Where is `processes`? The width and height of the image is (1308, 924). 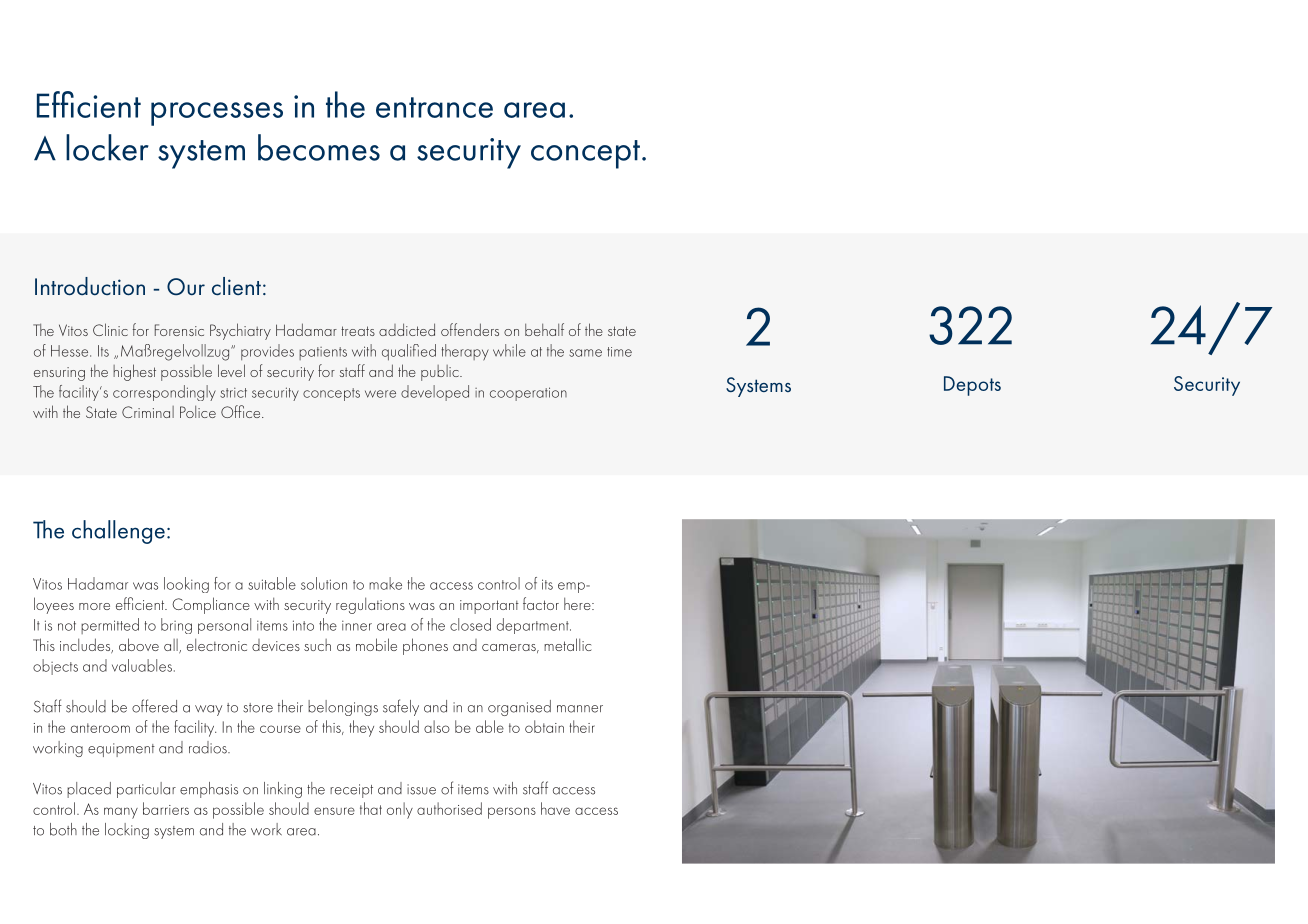 processes is located at coordinates (217, 114).
